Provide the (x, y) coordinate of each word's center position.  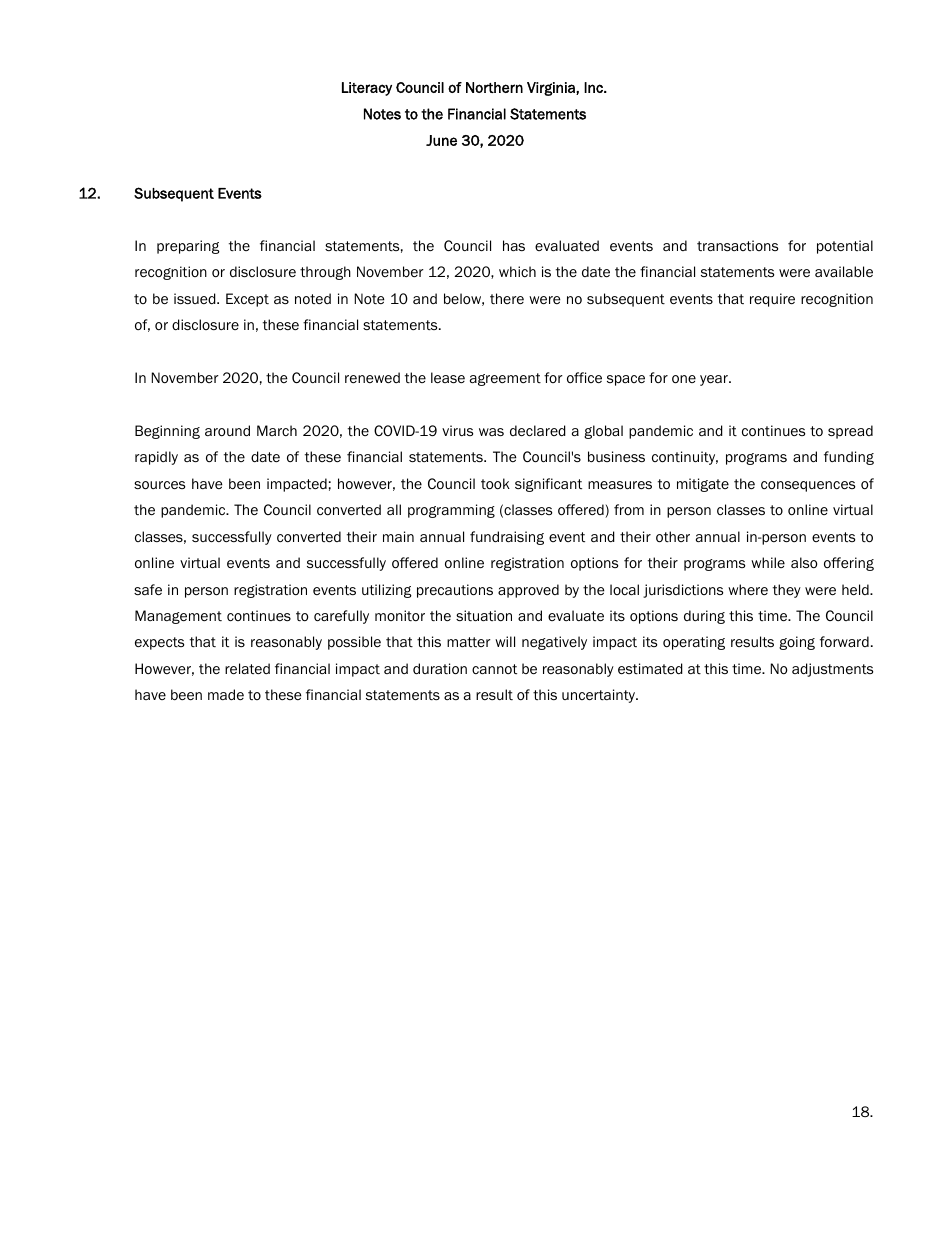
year (715, 380)
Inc (594, 87)
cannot (494, 669)
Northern (494, 87)
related (247, 669)
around (227, 431)
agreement (505, 379)
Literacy (367, 89)
